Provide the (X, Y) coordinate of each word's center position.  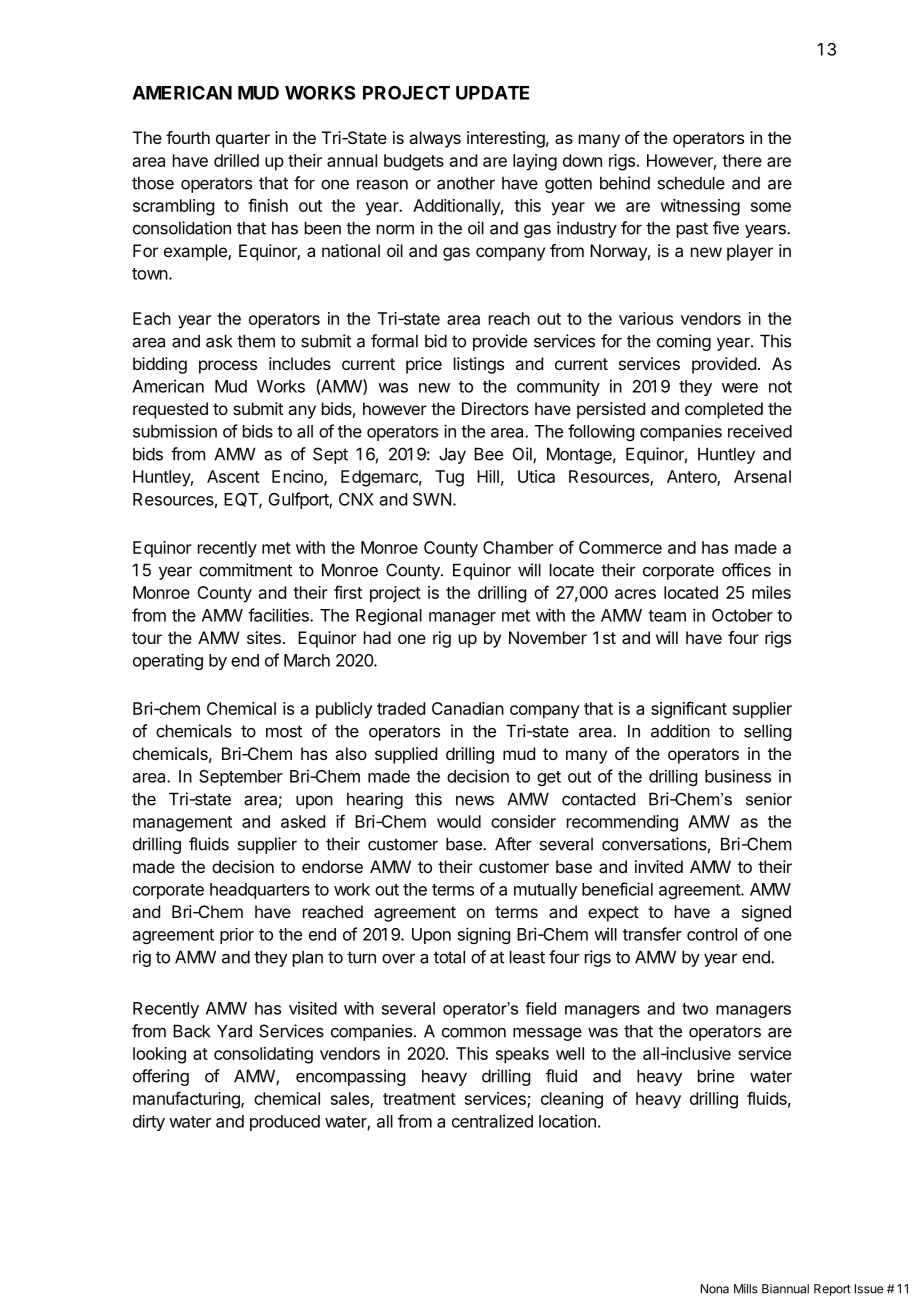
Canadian (468, 708)
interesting (506, 139)
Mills (746, 1289)
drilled (236, 160)
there (742, 160)
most (284, 731)
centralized (492, 1121)
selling (767, 732)
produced (285, 1123)
